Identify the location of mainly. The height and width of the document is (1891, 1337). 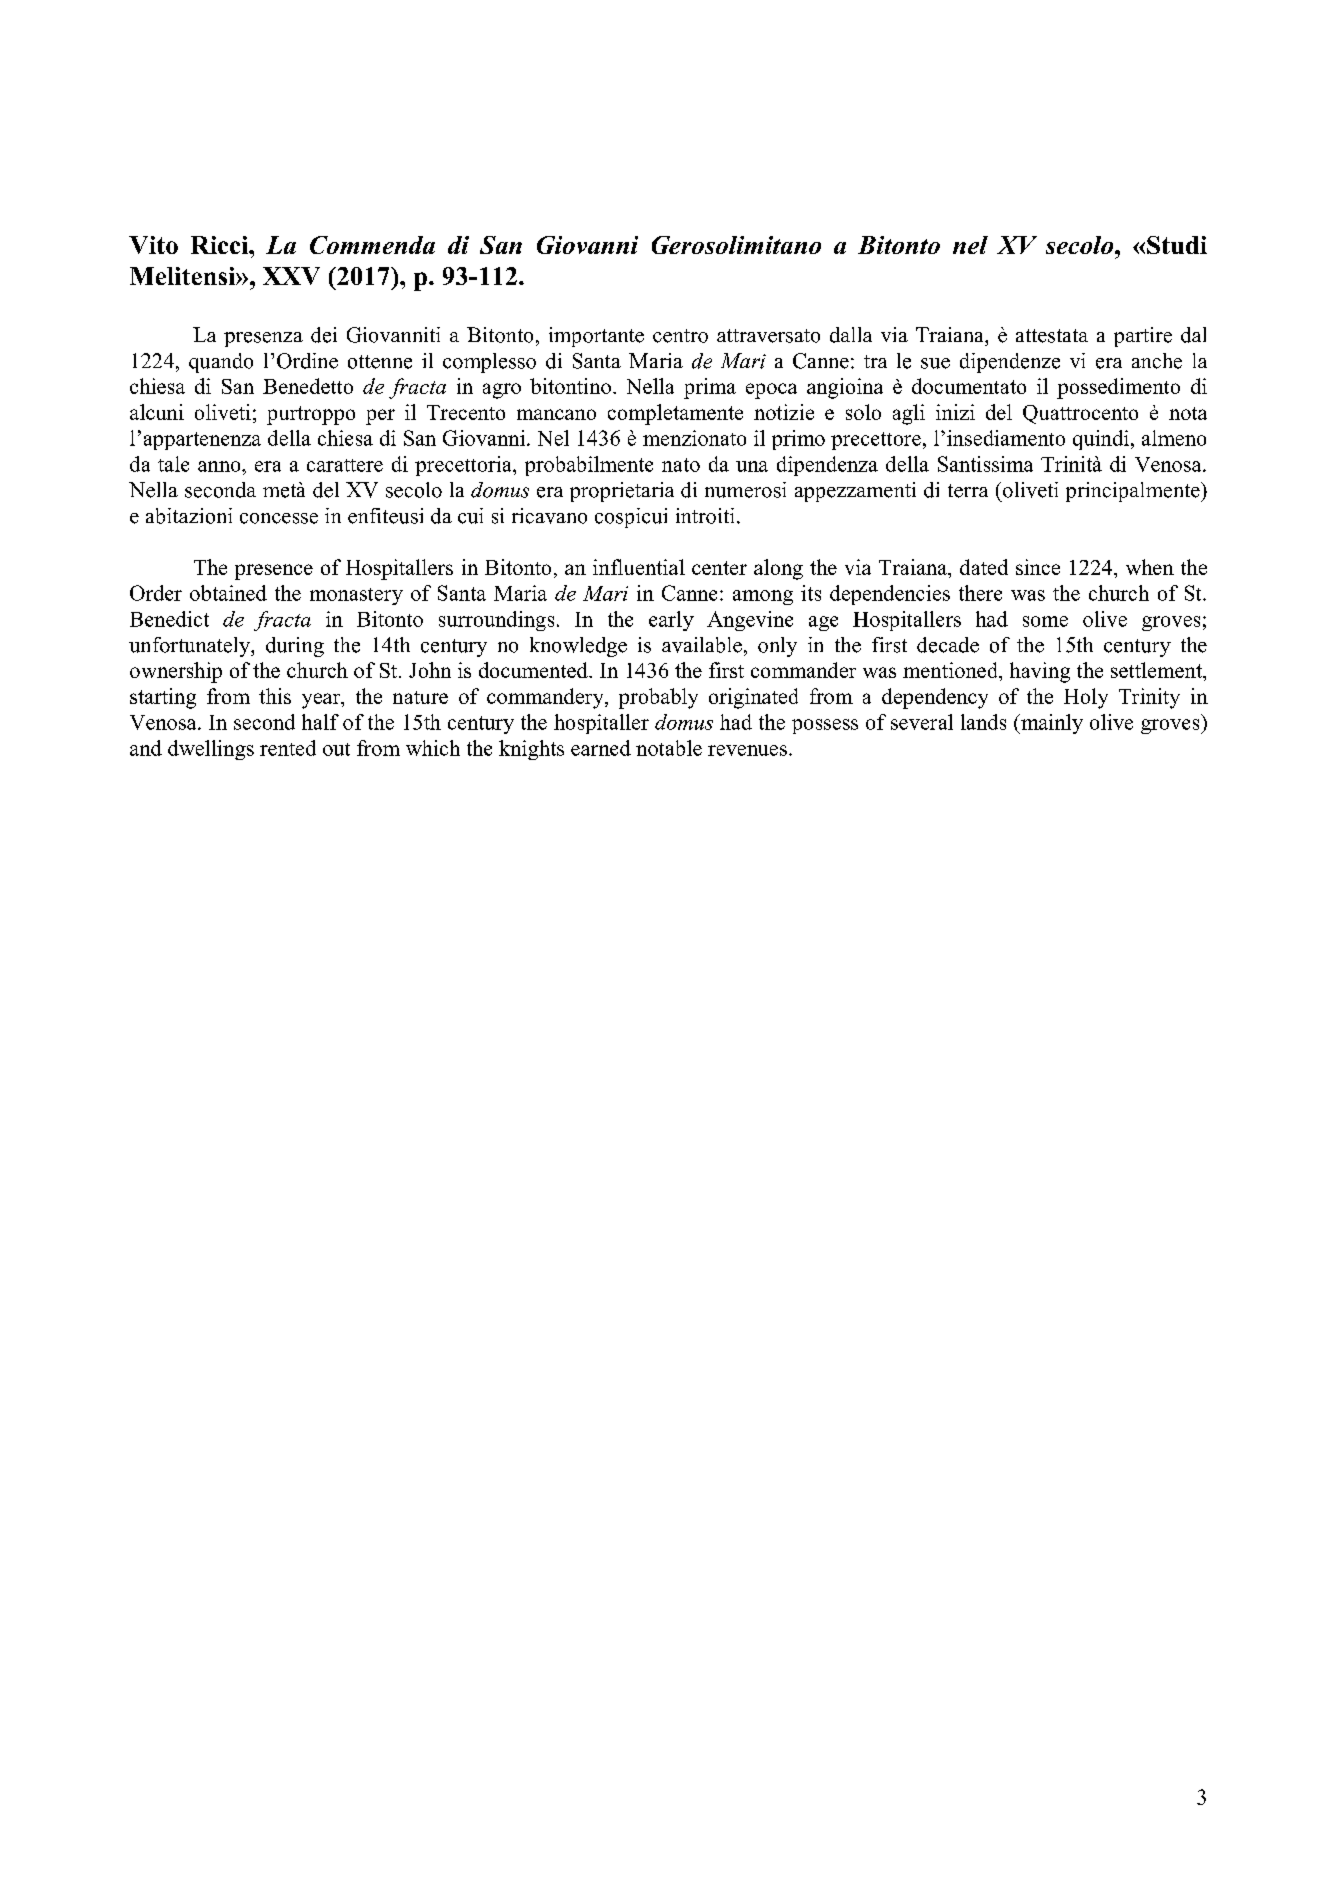
(1051, 724).
